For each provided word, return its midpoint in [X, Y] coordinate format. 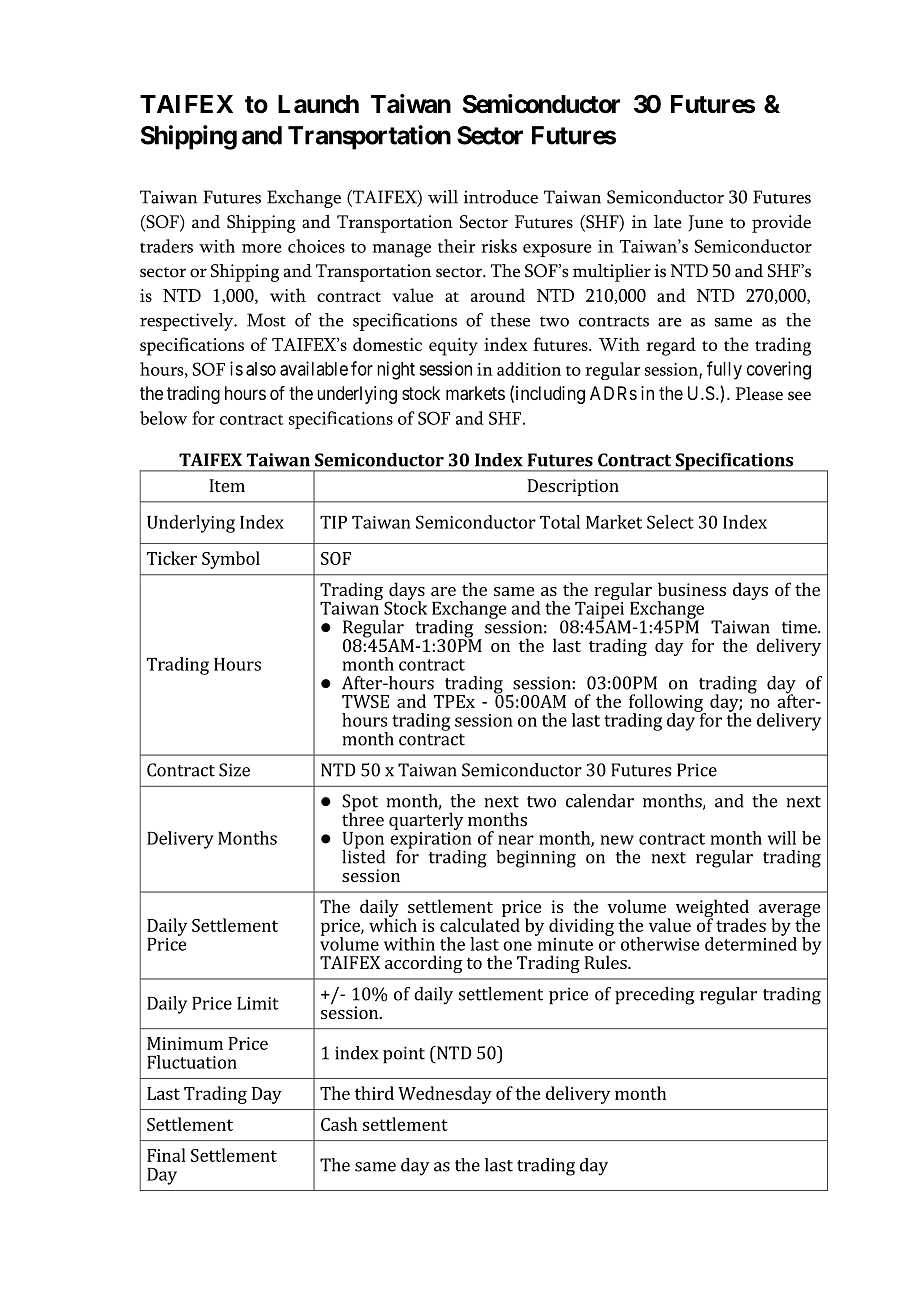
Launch [318, 104]
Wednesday [445, 1095]
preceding [654, 996]
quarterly [426, 821]
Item [227, 485]
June [706, 223]
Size [234, 770]
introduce [501, 197]
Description [573, 487]
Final [166, 1155]
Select [670, 522]
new [617, 840]
